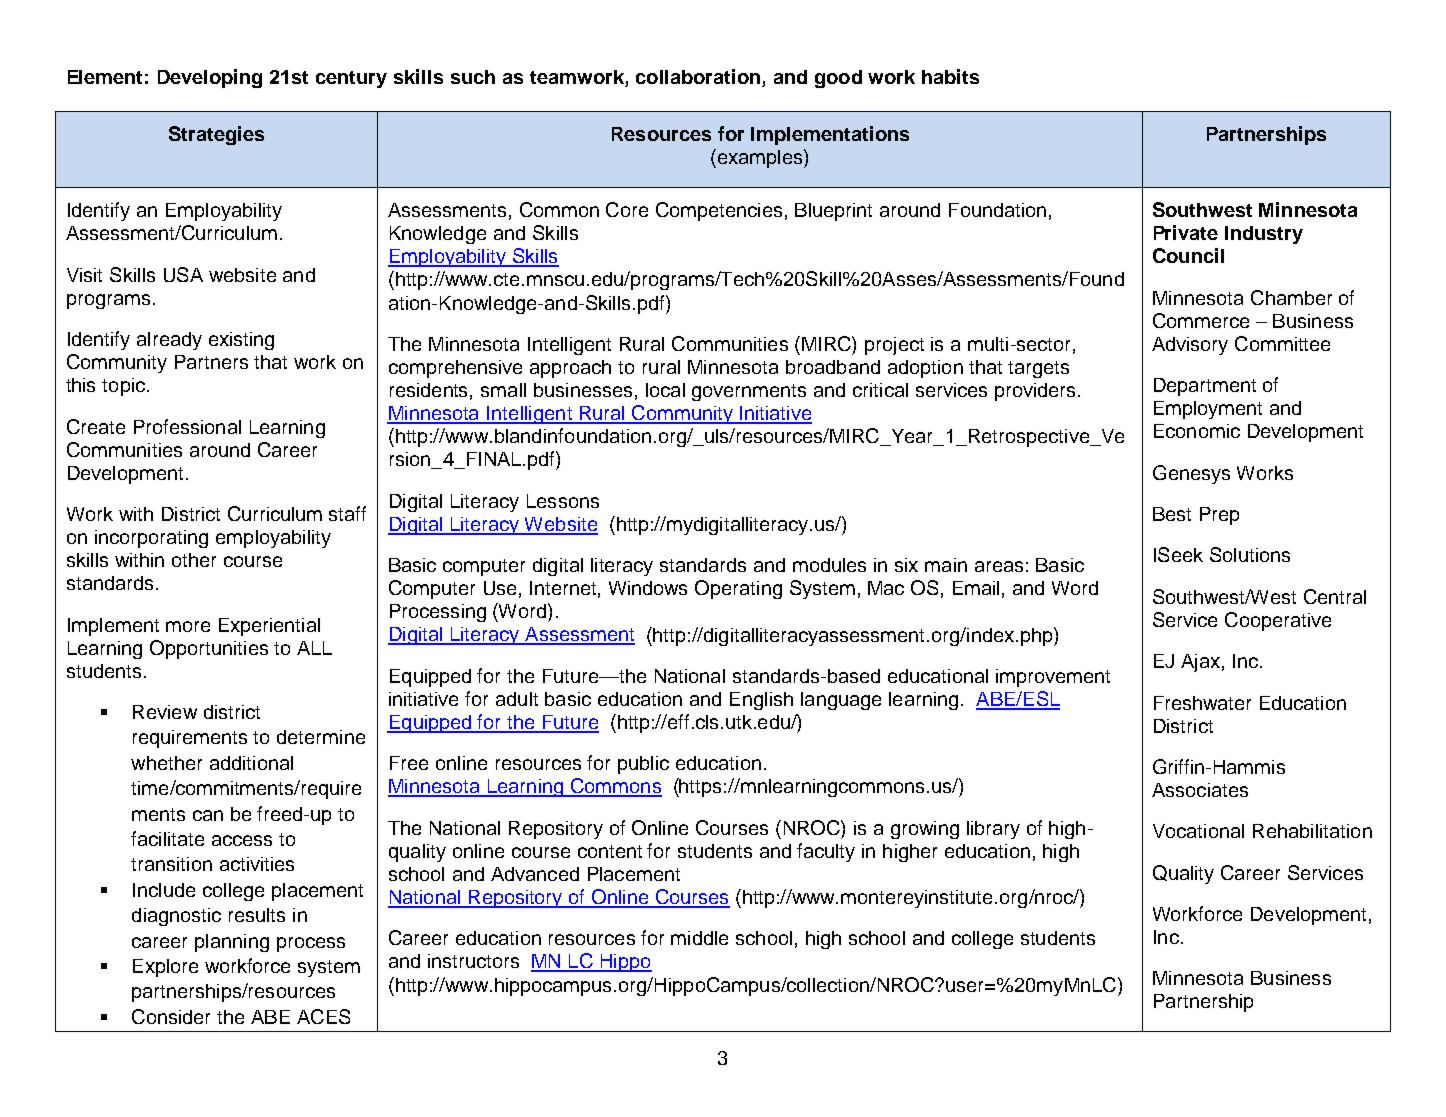  Describe the element at coordinates (210, 78) in the screenshot. I see `Developing` at that location.
